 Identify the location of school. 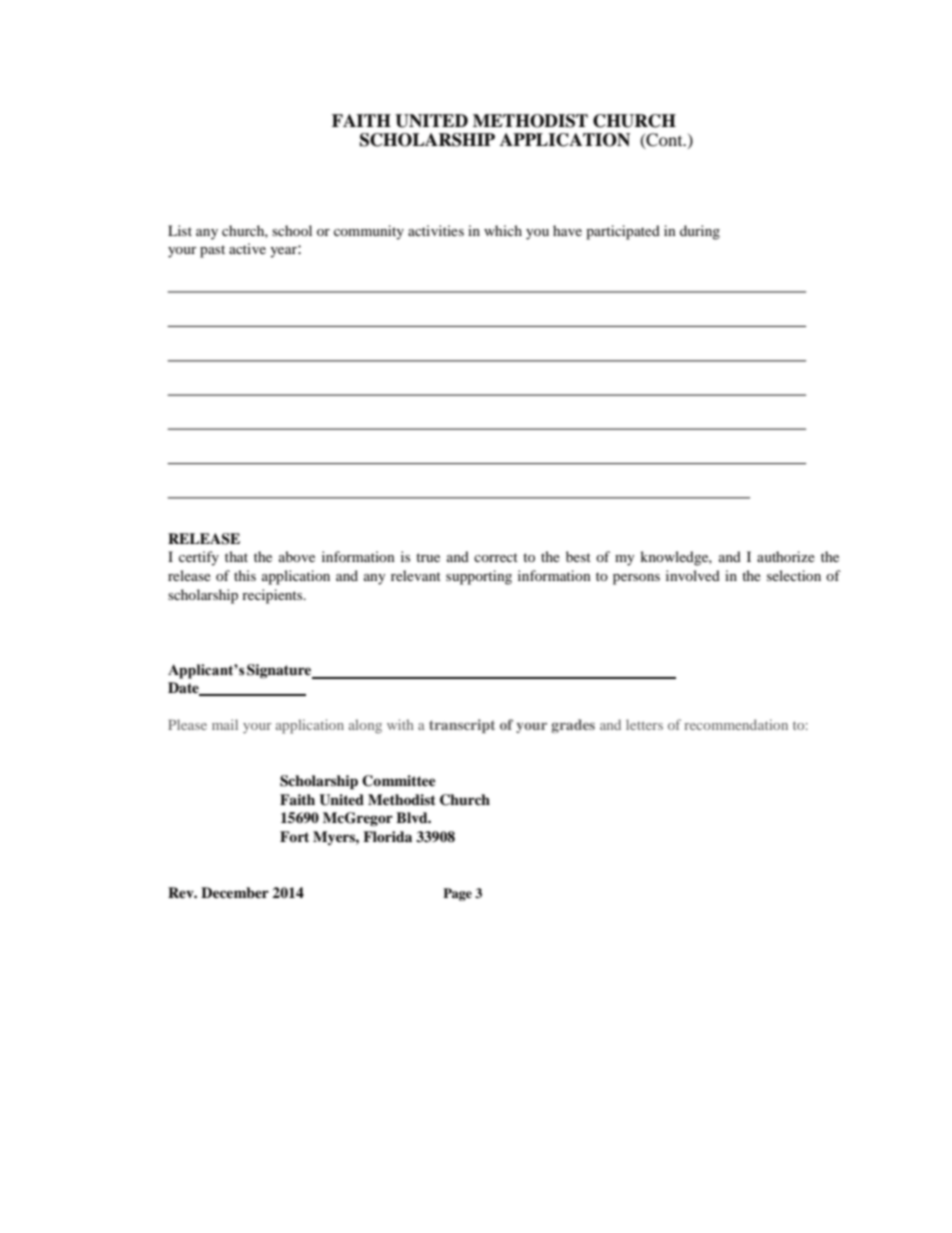
(292, 230).
